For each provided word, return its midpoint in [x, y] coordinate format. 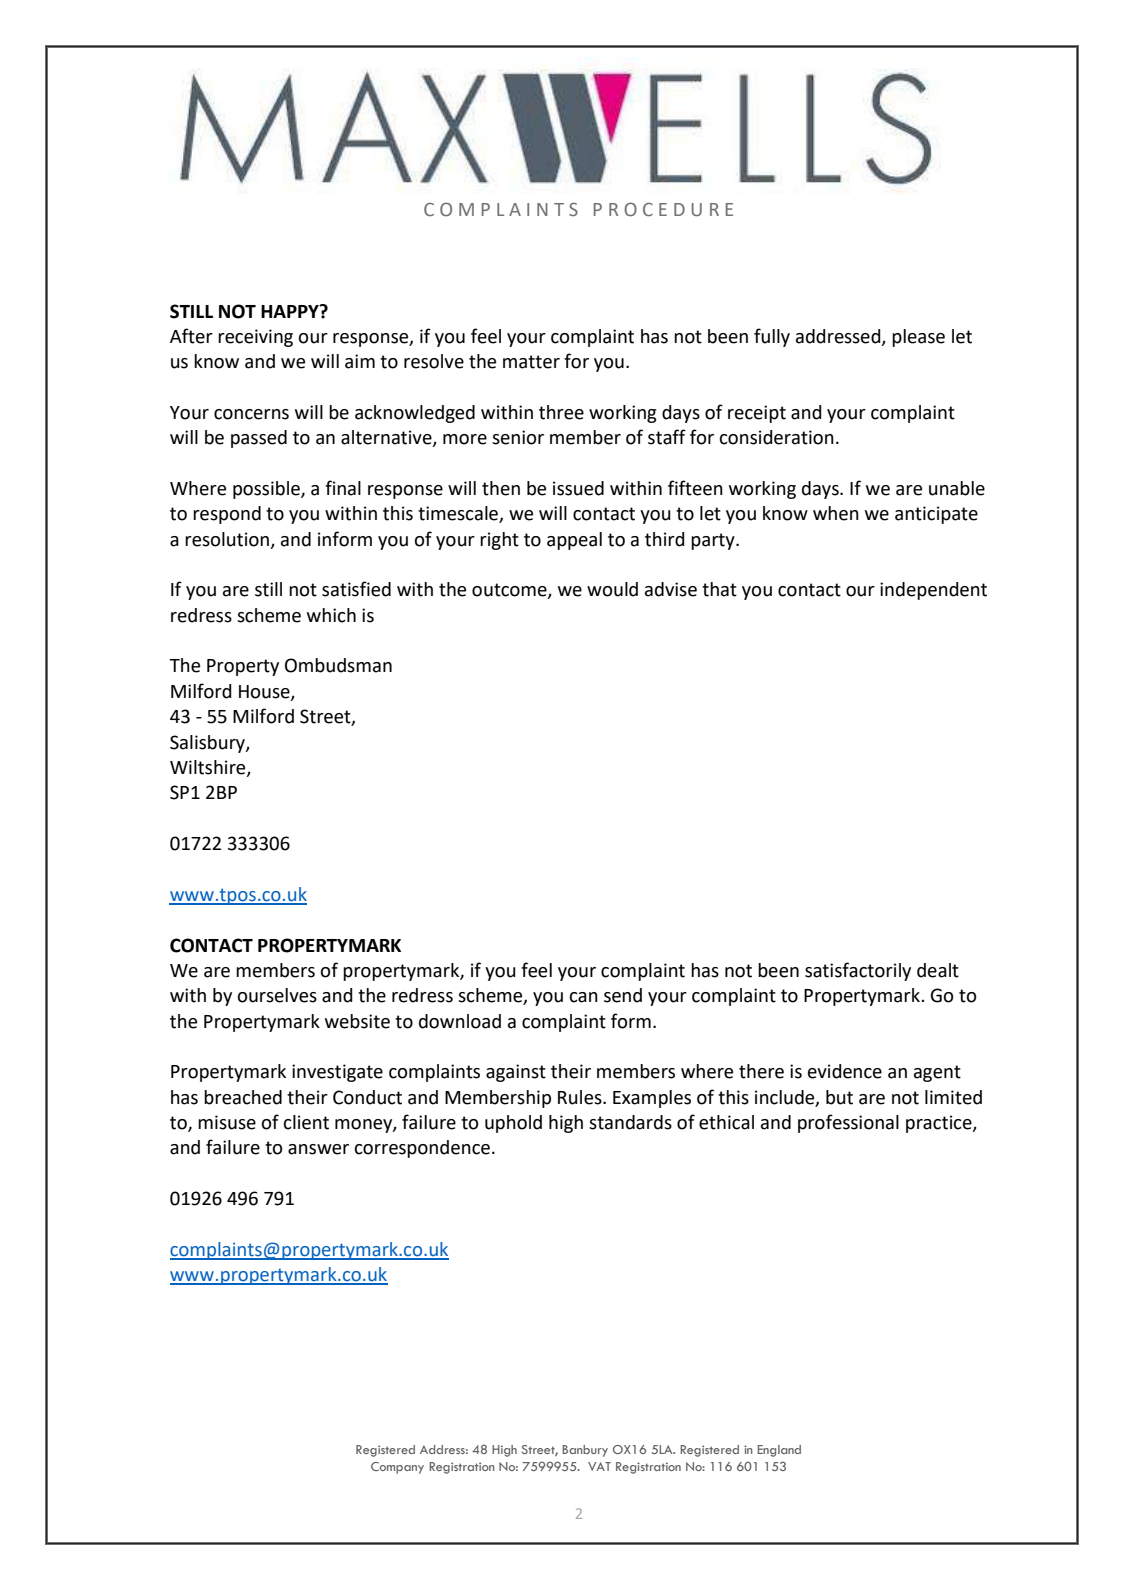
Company [397, 1468]
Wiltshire [209, 768]
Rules [581, 1097]
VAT [599, 1466]
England [779, 1451]
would [612, 589]
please [918, 338]
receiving [255, 338]
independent [933, 591]
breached [243, 1097]
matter [531, 362]
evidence [845, 1071]
